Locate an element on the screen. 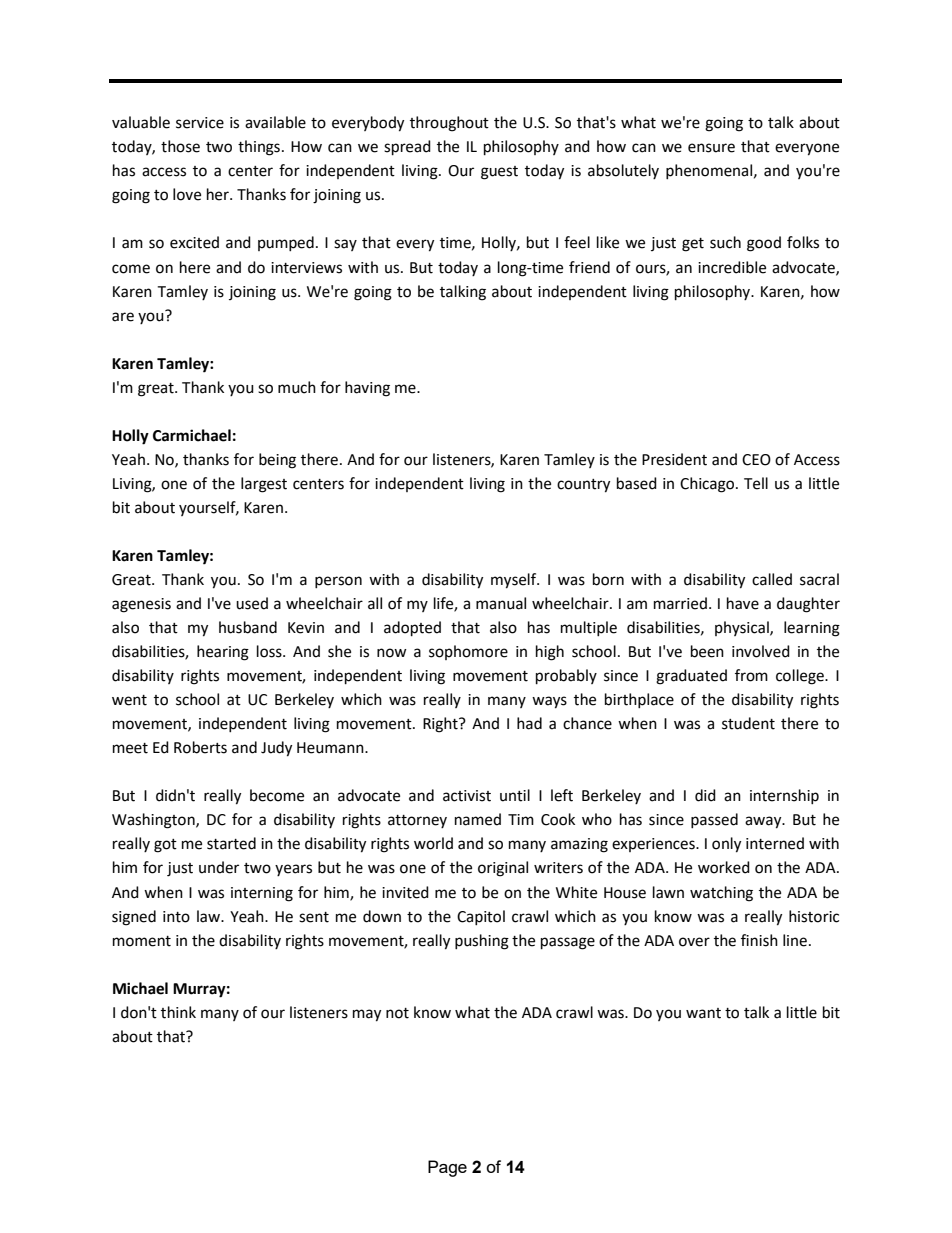 The width and height of the screenshot is (952, 1233). largest is located at coordinates (264, 485).
